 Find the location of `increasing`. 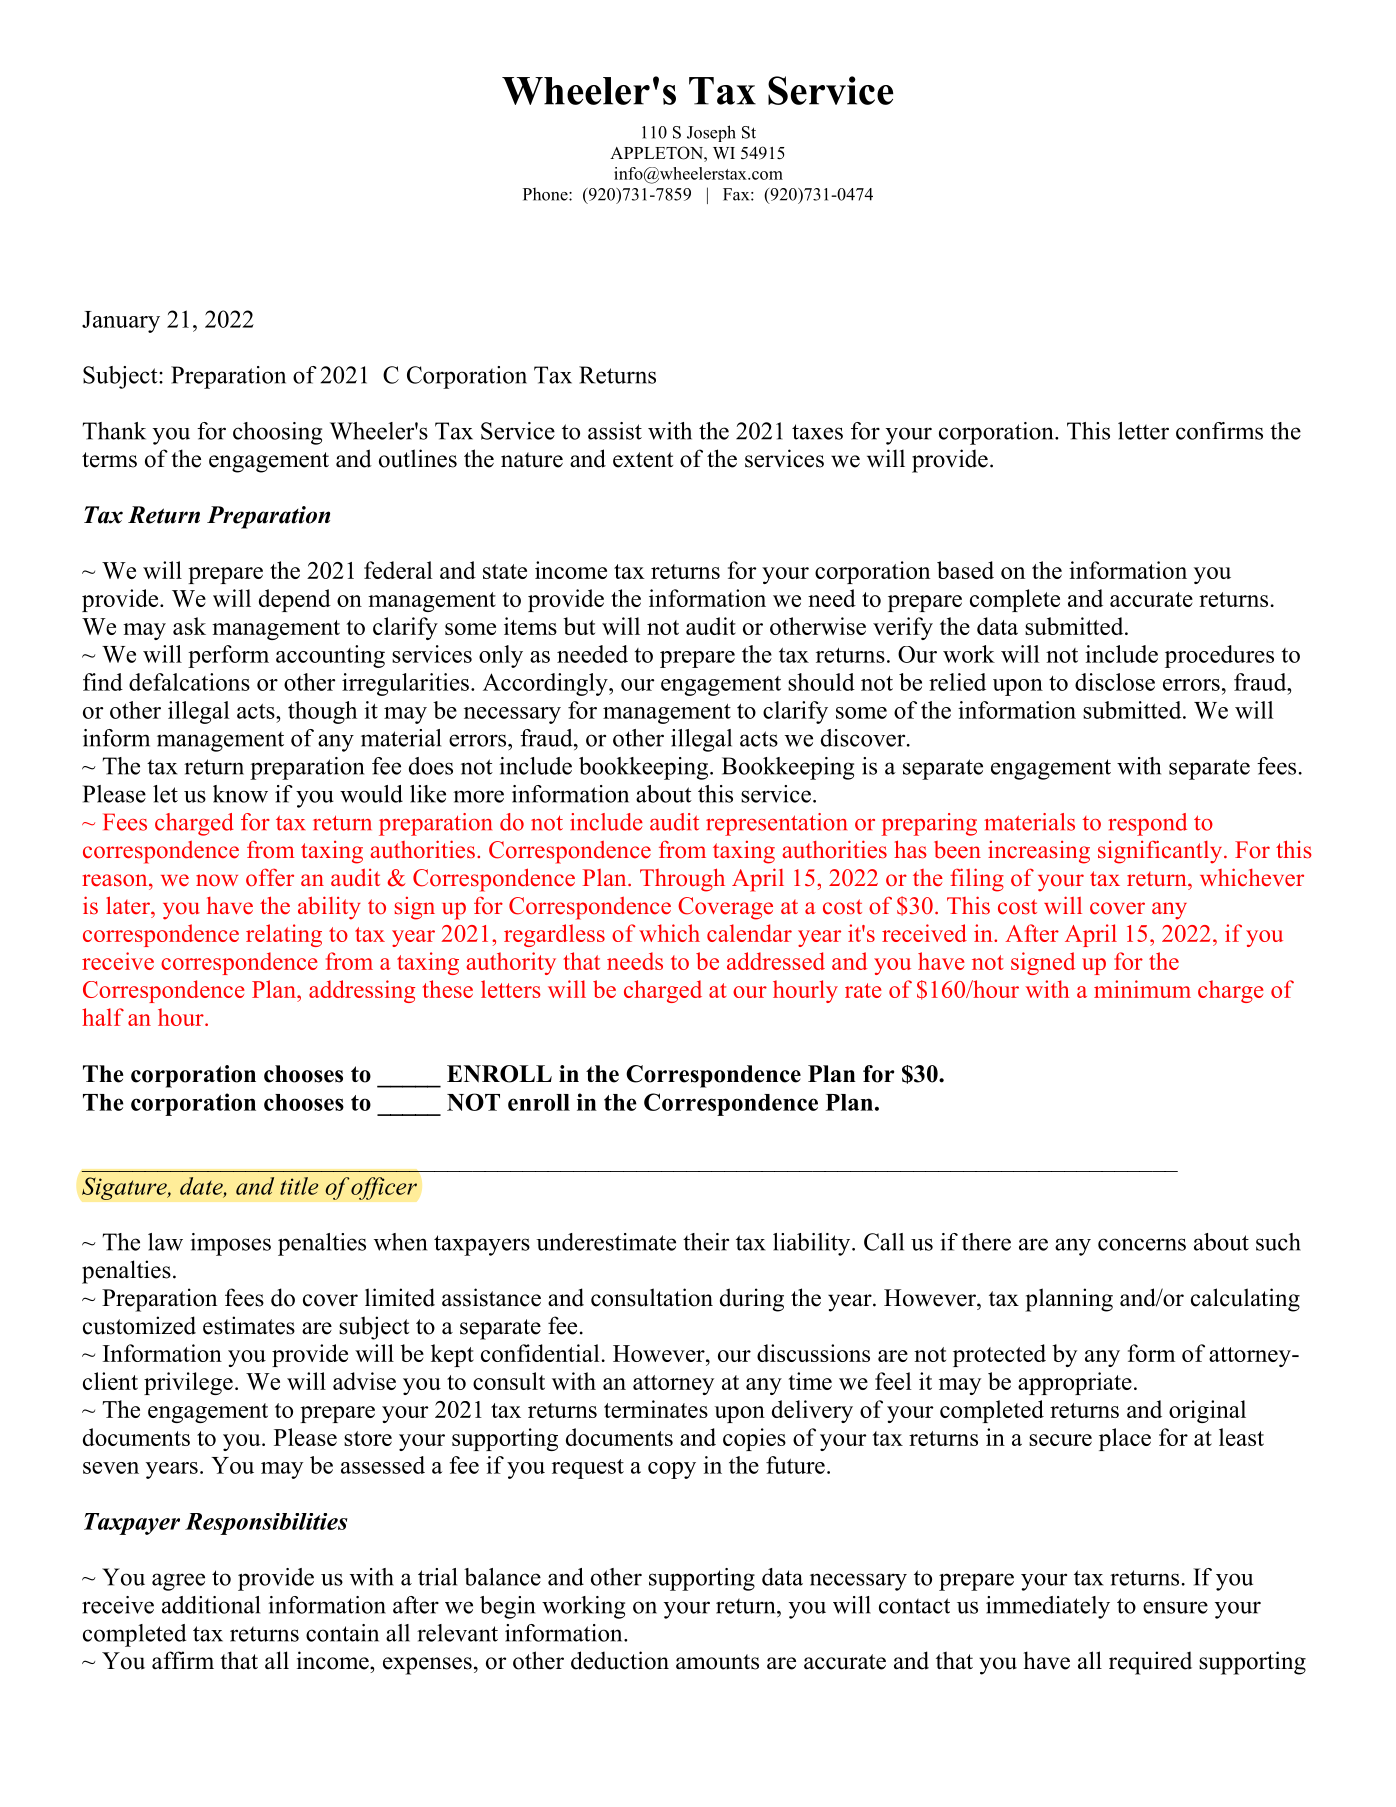

increasing is located at coordinates (1039, 852).
